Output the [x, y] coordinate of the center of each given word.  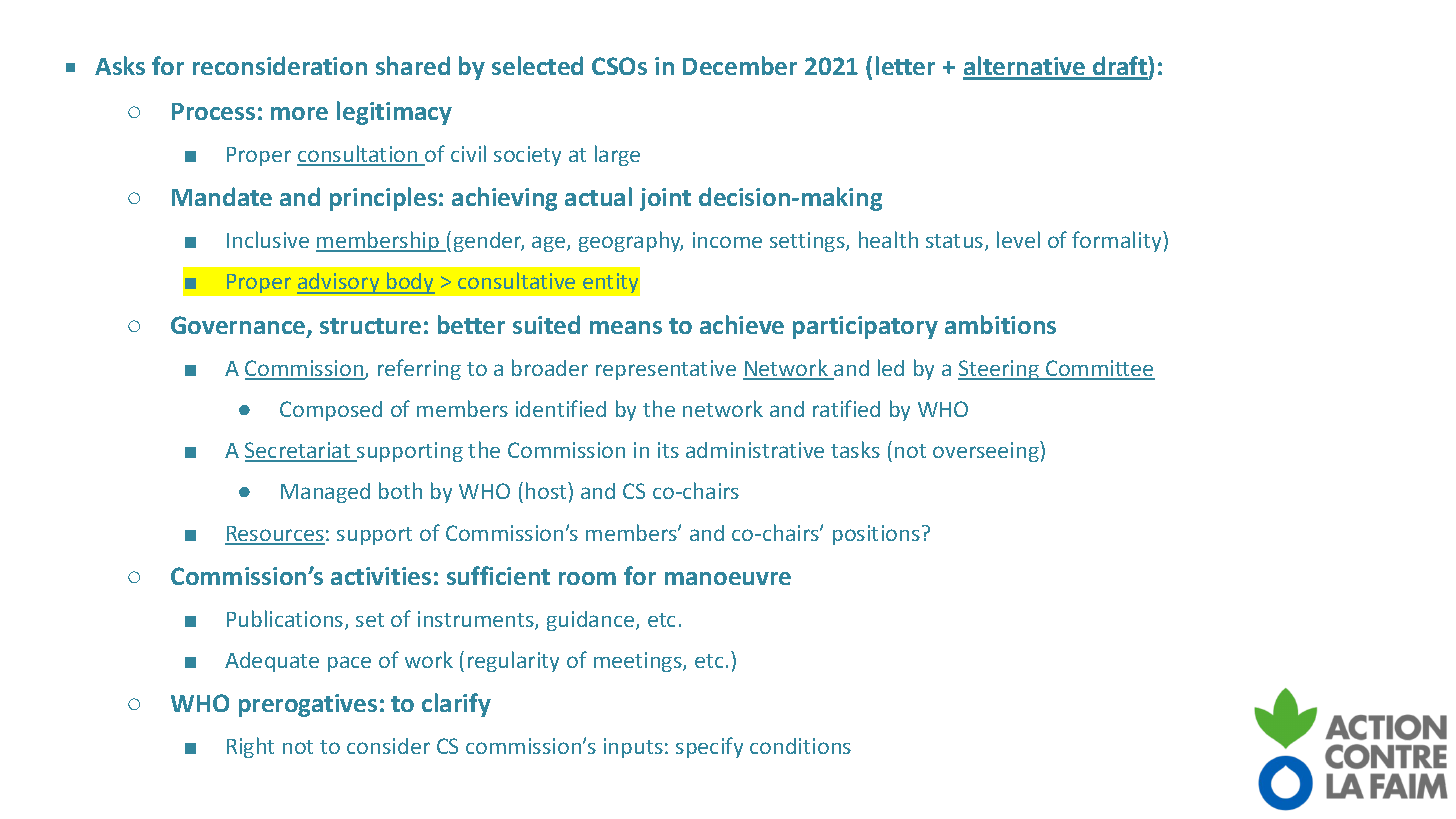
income [727, 240]
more [299, 113]
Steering [999, 370]
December [740, 65]
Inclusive [268, 239]
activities [381, 576]
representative [666, 370]
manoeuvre [728, 578]
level [1018, 239]
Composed [331, 411]
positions [876, 535]
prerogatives [308, 705]
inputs [633, 748]
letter [905, 65]
